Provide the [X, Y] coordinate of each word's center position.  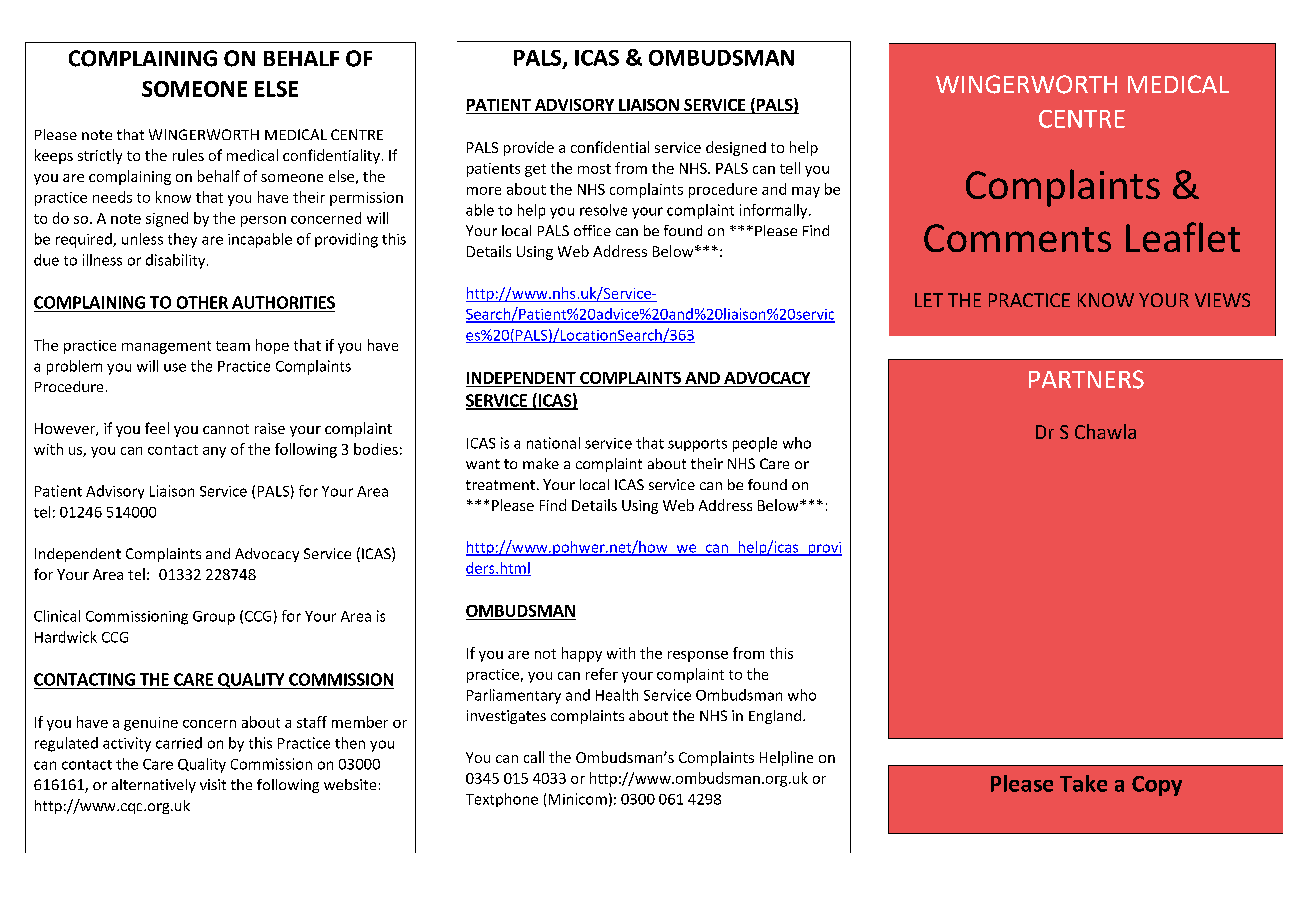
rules [188, 155]
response [698, 656]
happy [582, 654]
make [541, 463]
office [592, 230]
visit [213, 784]
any [214, 452]
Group [214, 618]
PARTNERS [1086, 379]
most [594, 169]
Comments [1017, 238]
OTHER [202, 302]
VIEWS [1222, 300]
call [534, 757]
